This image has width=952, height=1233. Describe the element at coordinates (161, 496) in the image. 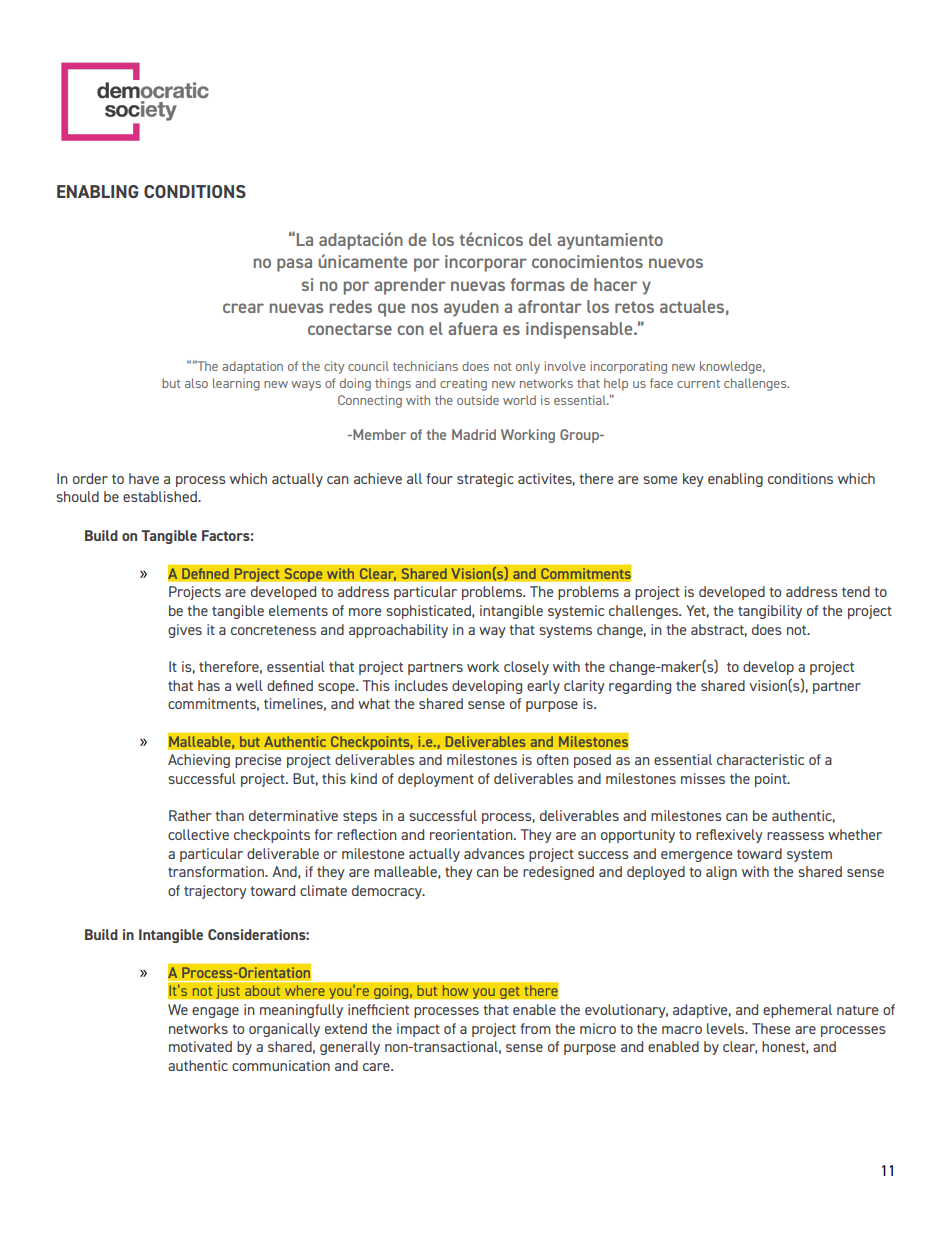

I see `established` at that location.
